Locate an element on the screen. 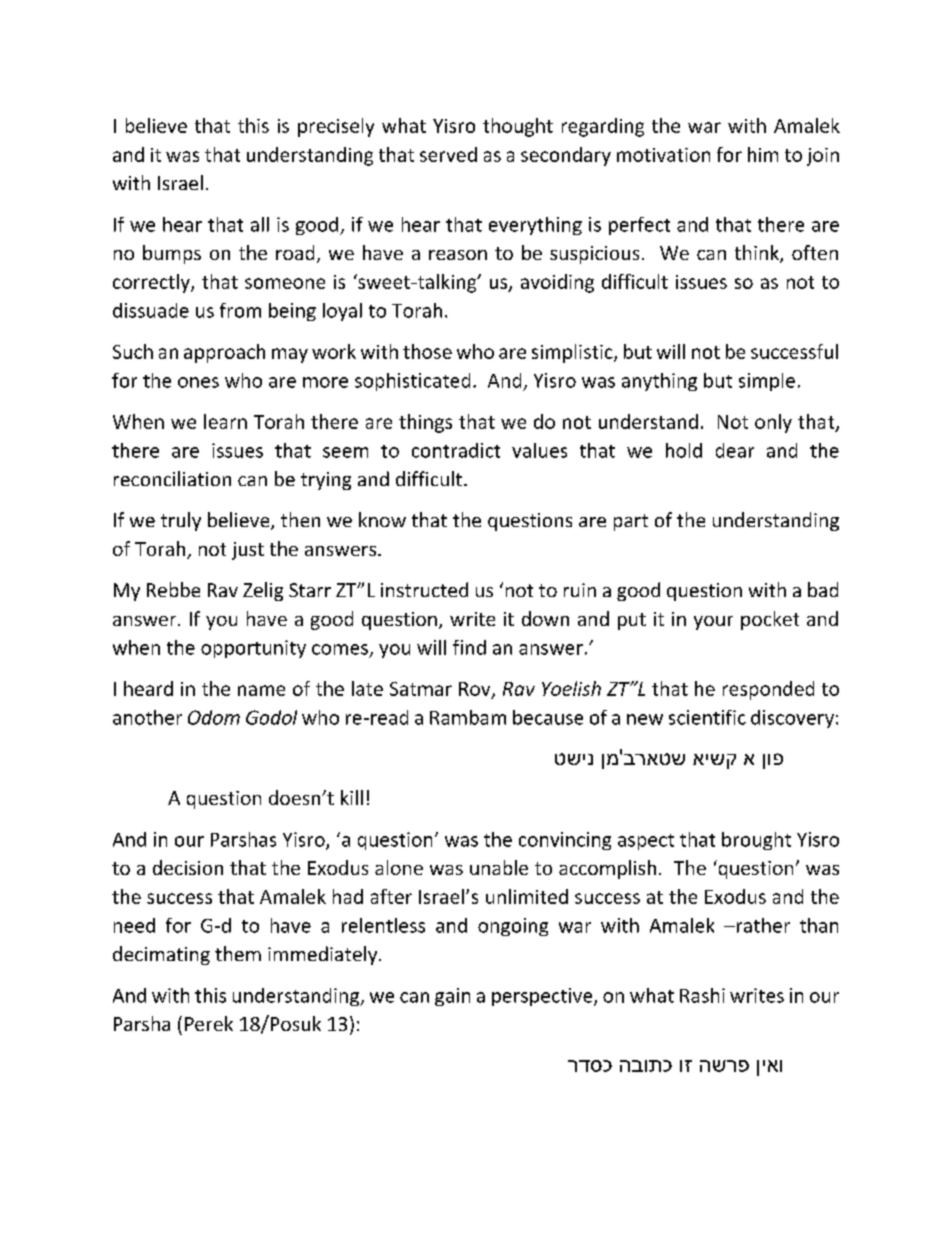 This screenshot has height=1233, width=952. them is located at coordinates (238, 953).
